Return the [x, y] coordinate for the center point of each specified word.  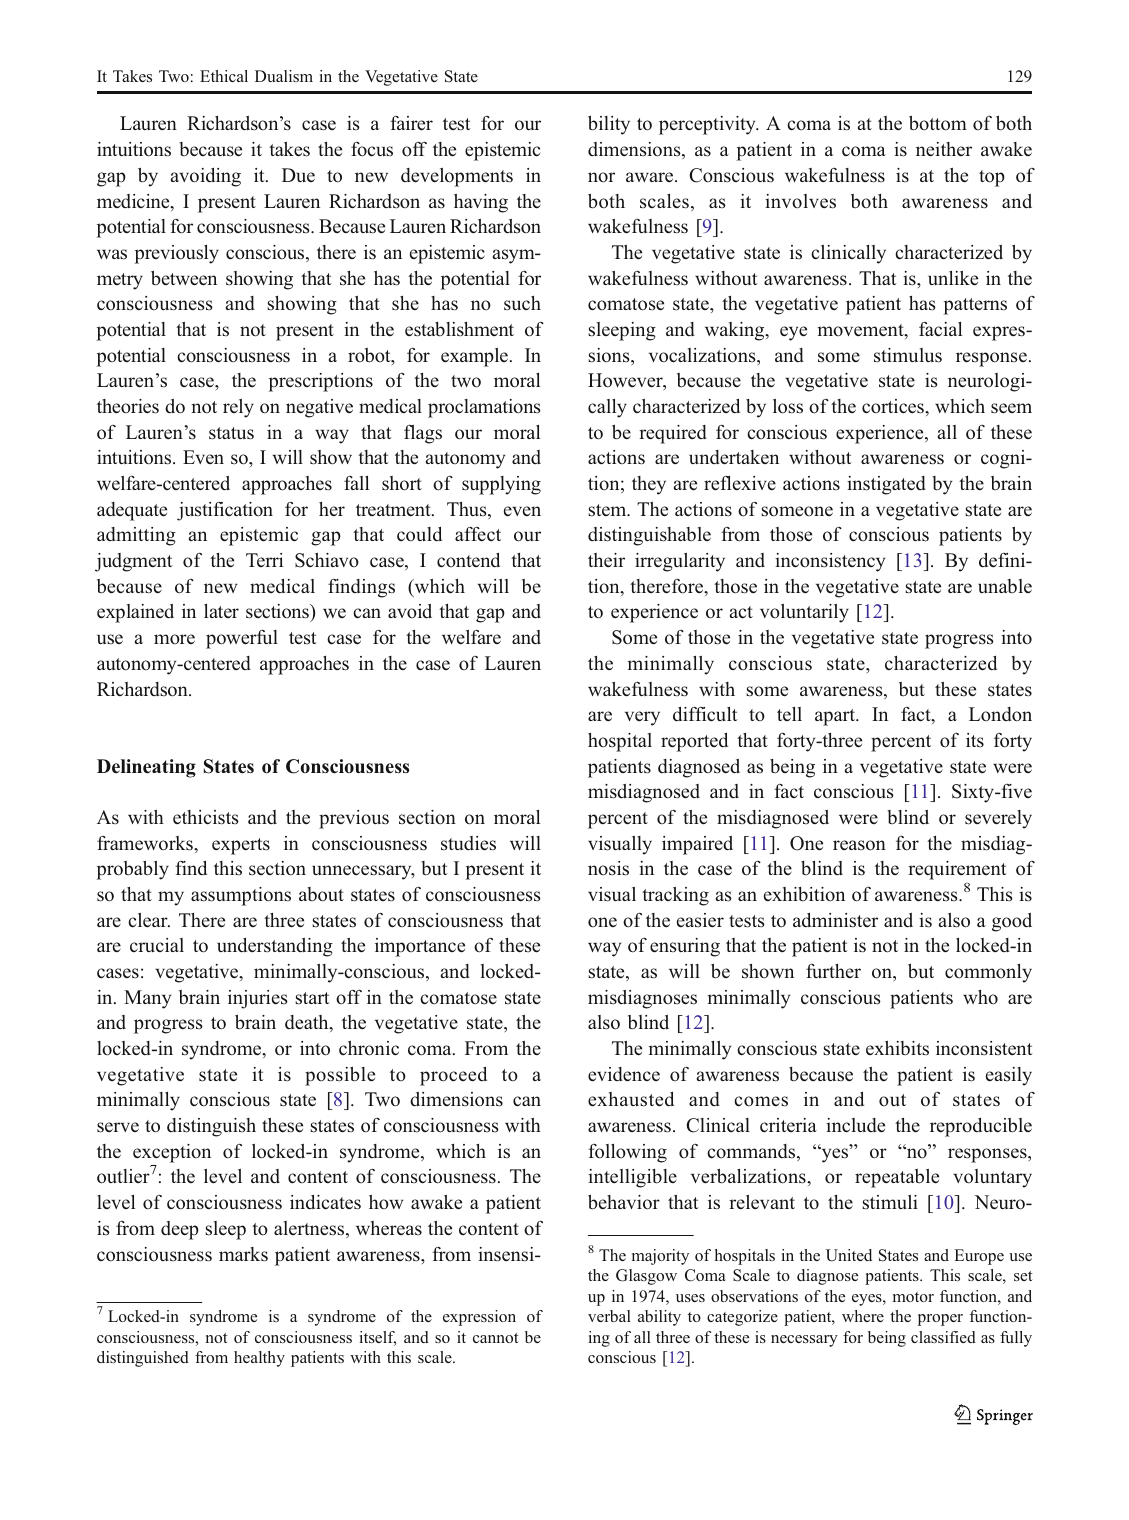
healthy [259, 1359]
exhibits [897, 1048]
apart [836, 717]
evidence [624, 1074]
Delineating [146, 768]
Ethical [224, 76]
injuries [258, 999]
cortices [894, 406]
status [231, 433]
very [642, 718]
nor [601, 177]
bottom [938, 123]
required [673, 434]
